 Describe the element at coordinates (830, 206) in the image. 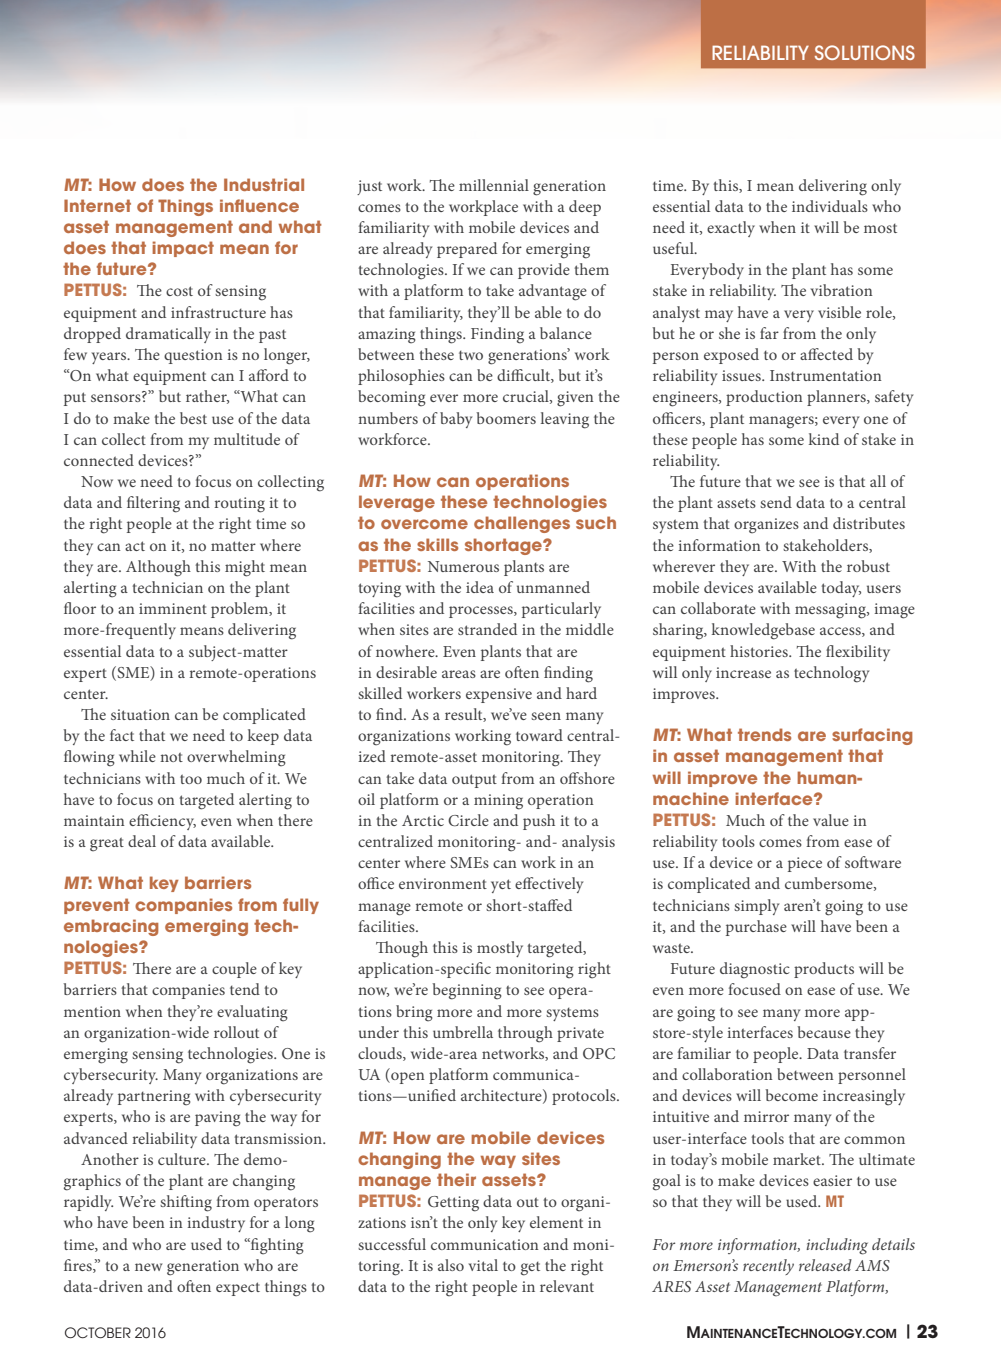

I see `individuals` at that location.
